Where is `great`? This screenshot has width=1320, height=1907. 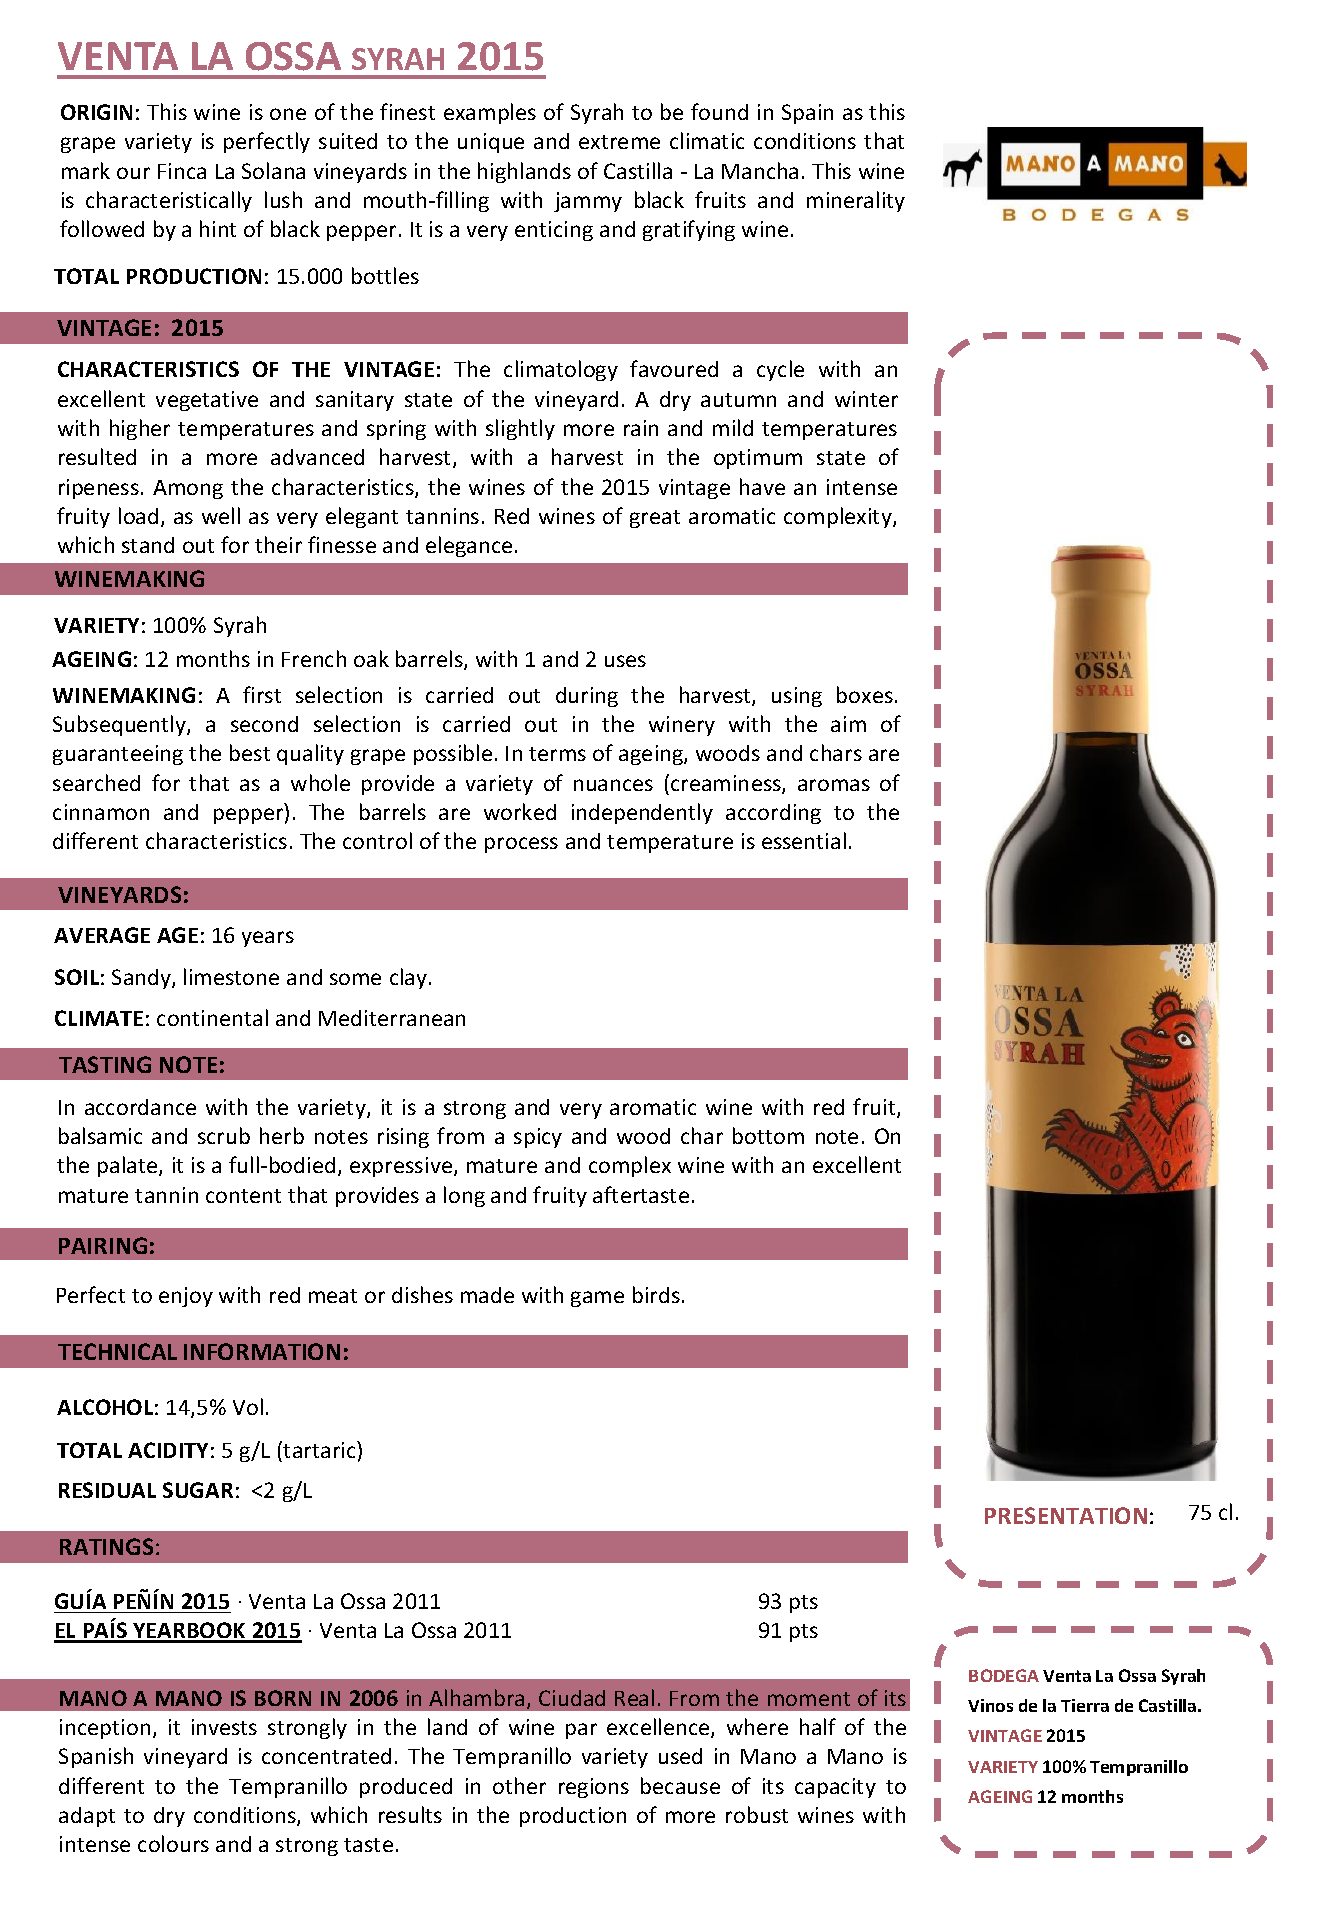
great is located at coordinates (655, 519).
